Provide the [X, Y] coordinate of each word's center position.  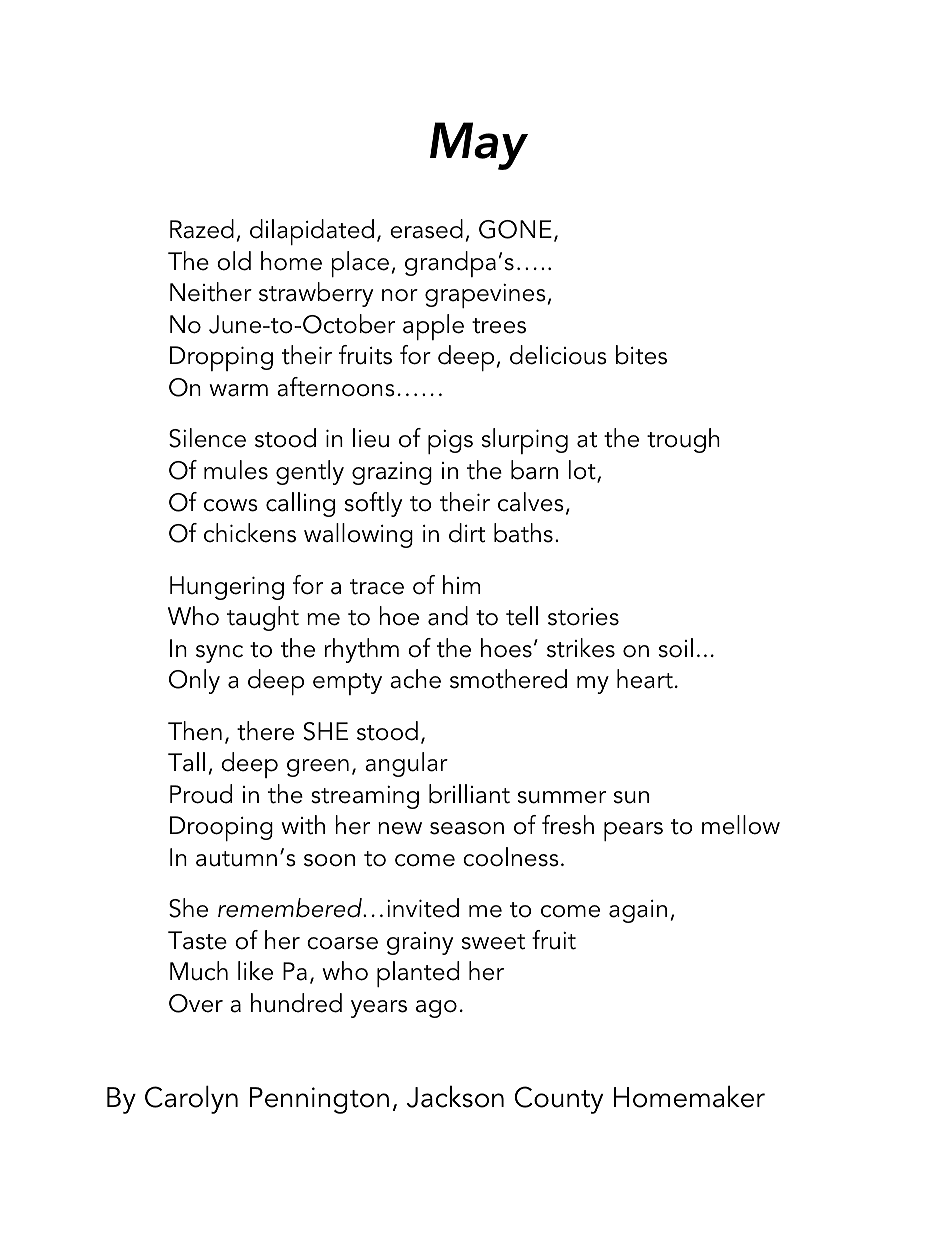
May [479, 146]
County [559, 1100]
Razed [202, 229]
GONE [515, 229]
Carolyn [191, 1100]
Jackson [455, 1097]
